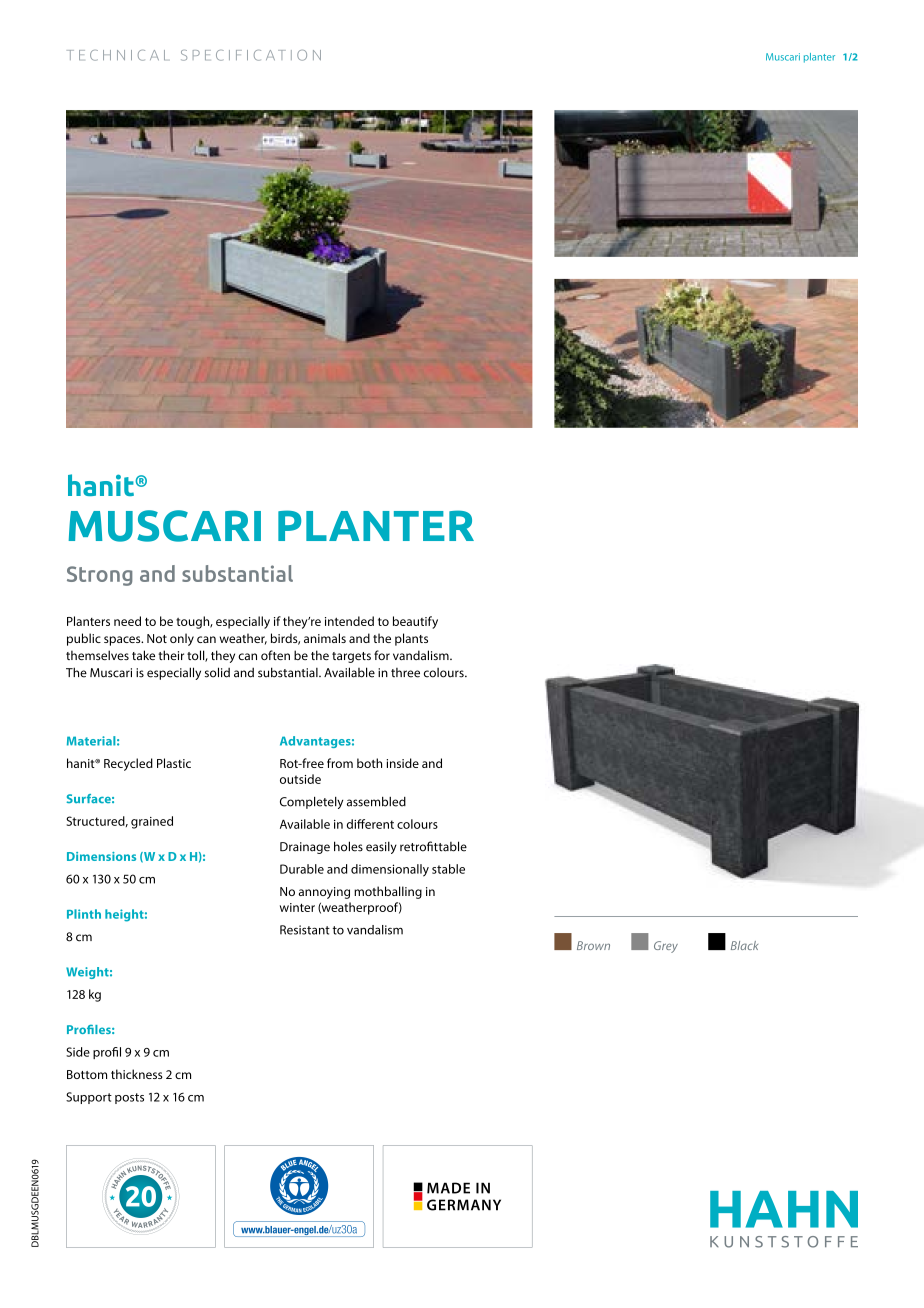  I want to click on plants, so click(411, 639).
